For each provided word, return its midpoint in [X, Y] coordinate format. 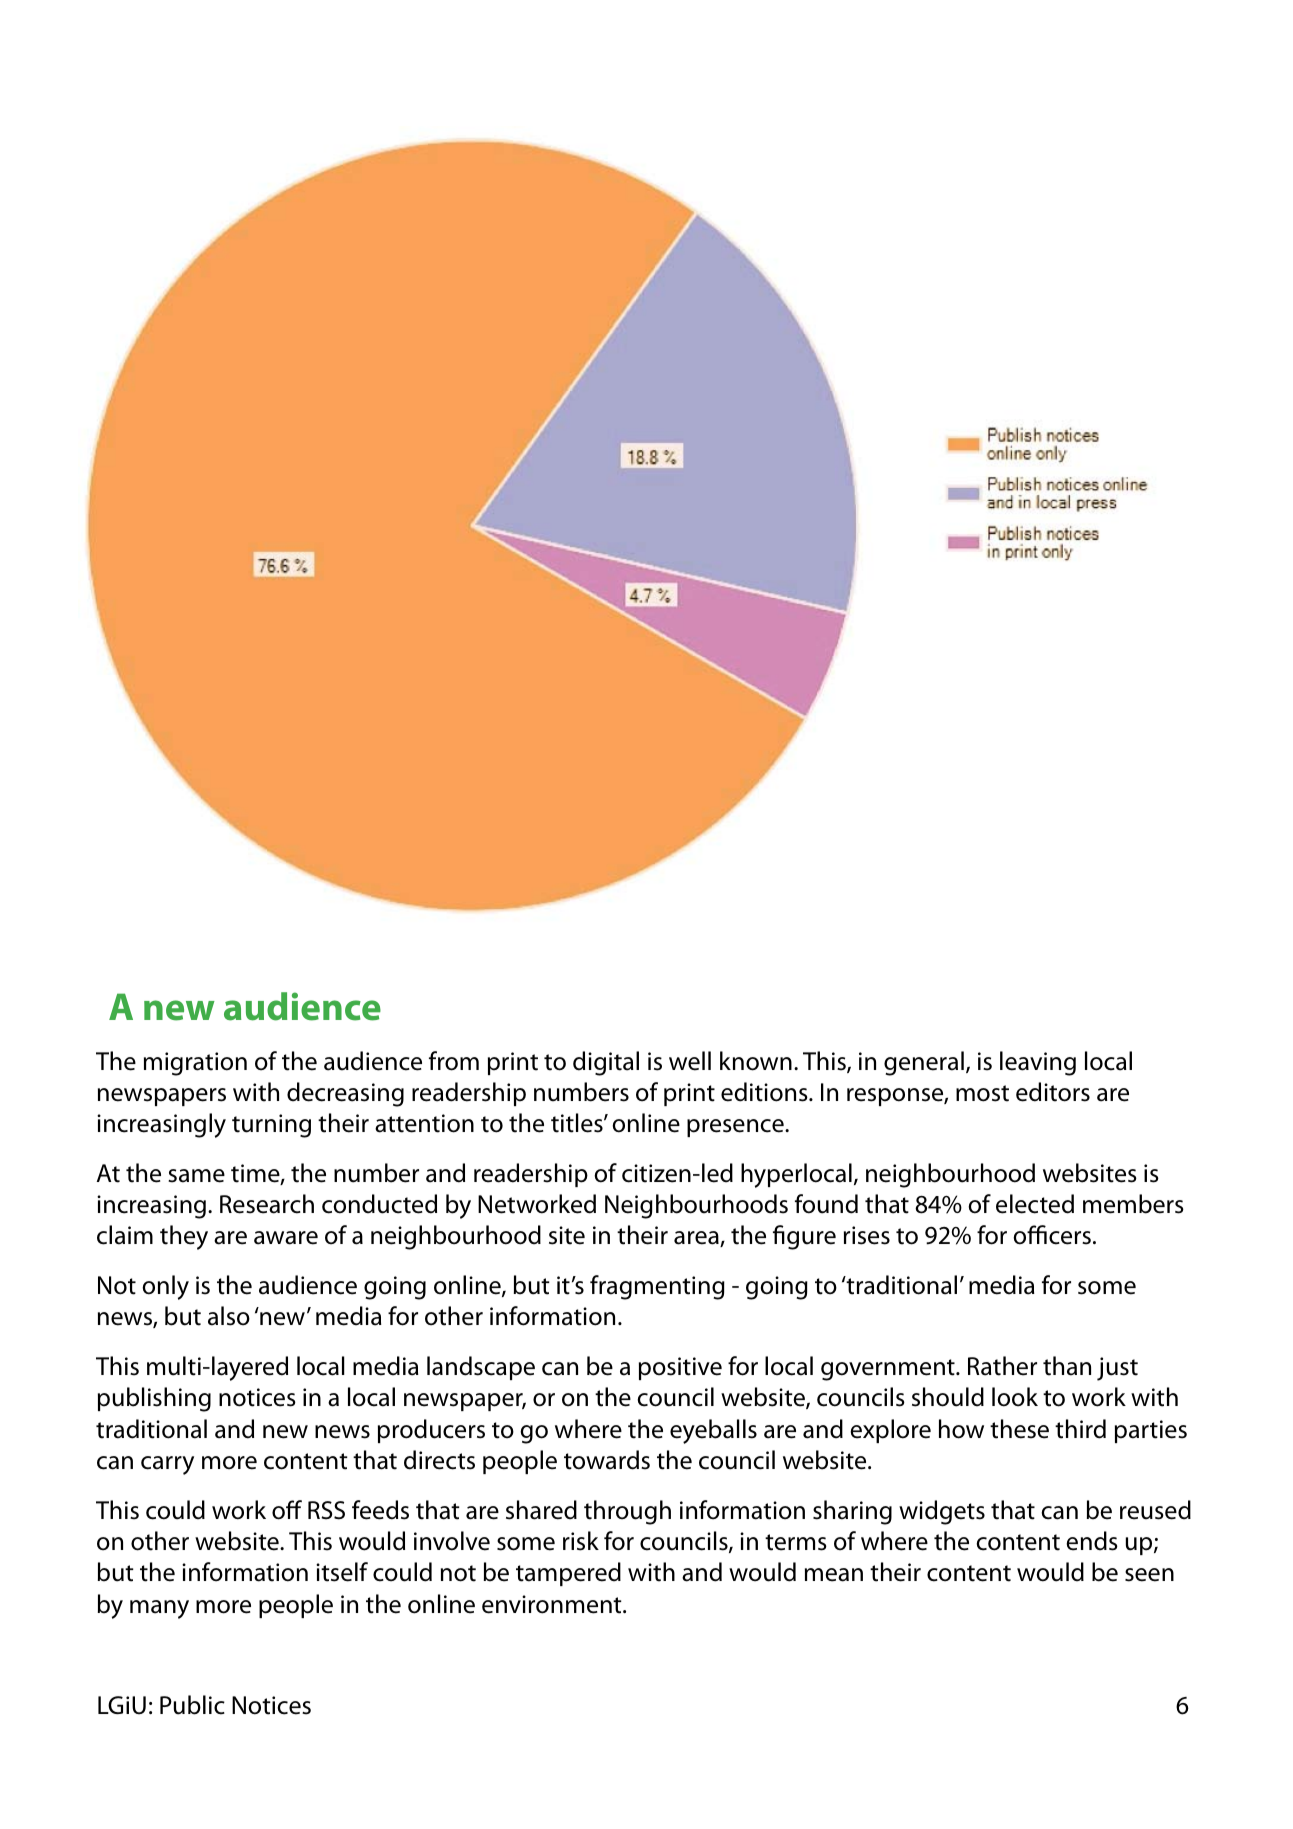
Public [192, 1705]
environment [553, 1604]
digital [606, 1063]
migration [195, 1064]
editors [1053, 1092]
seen [1149, 1575]
